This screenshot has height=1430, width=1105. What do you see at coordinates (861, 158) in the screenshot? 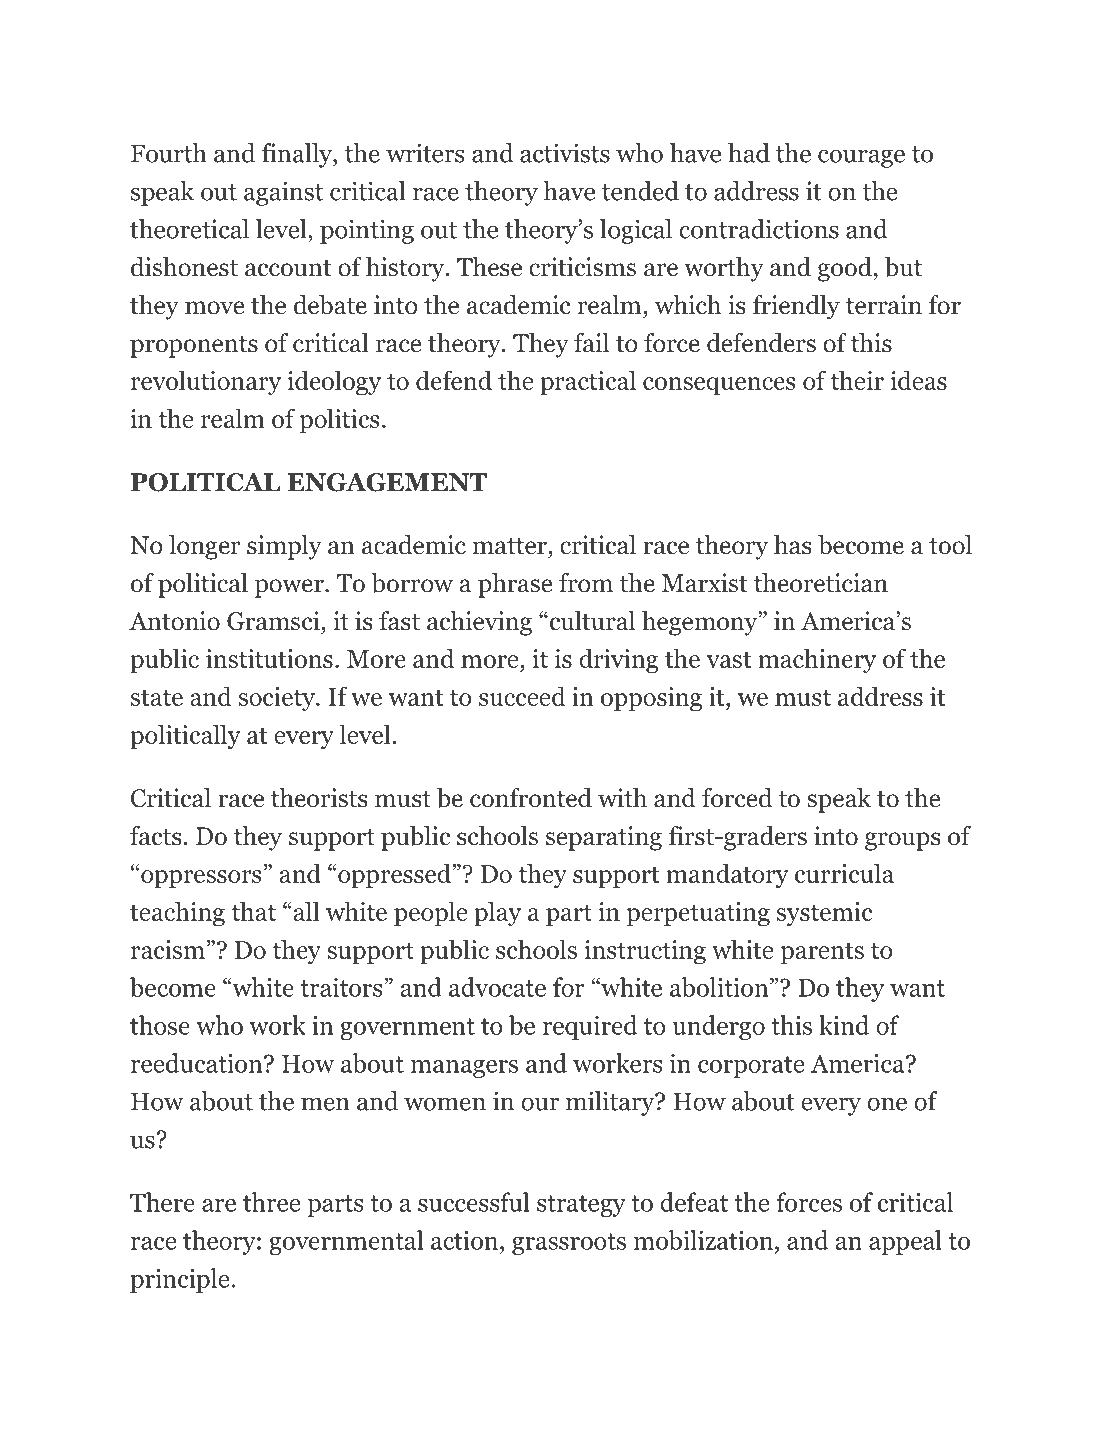
I see `courage` at bounding box center [861, 158].
